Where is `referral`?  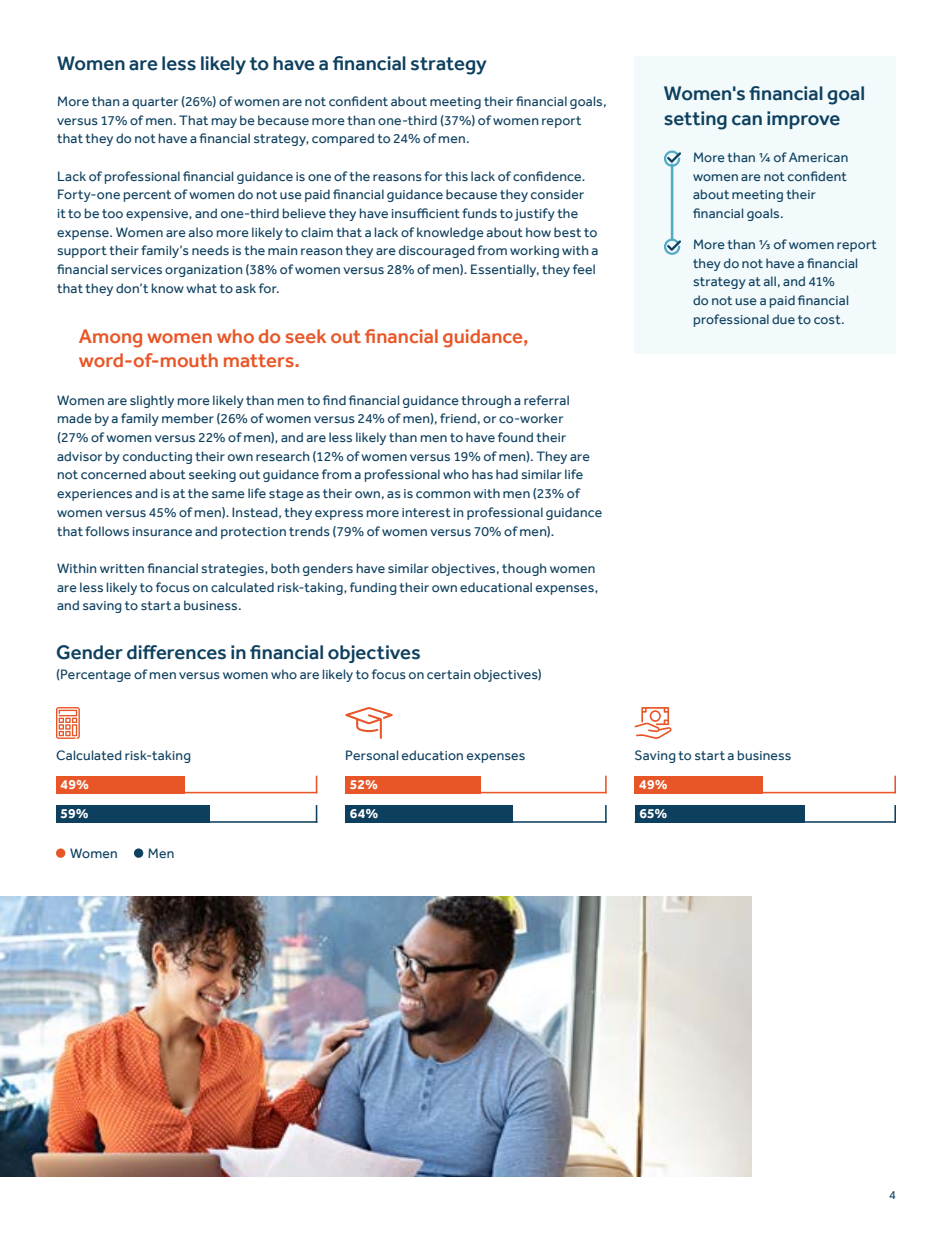
referral is located at coordinates (546, 400).
